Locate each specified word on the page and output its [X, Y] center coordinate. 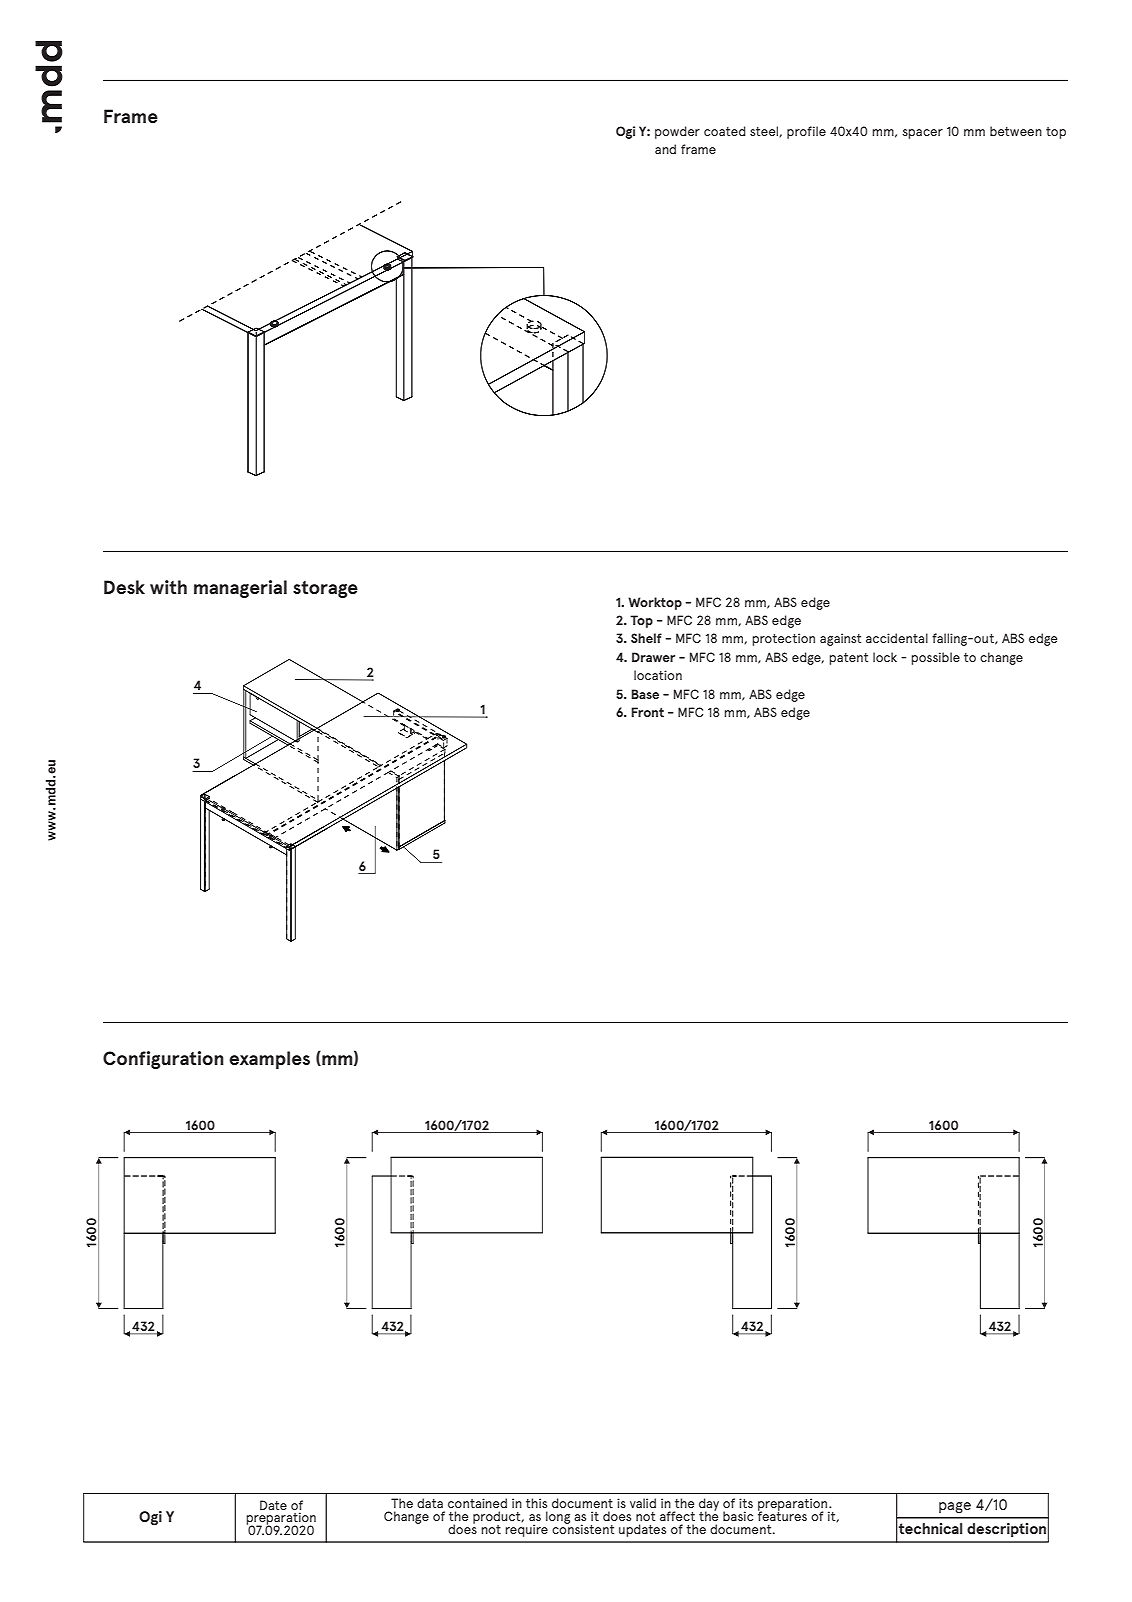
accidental [897, 638]
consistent [583, 1528]
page [955, 1507]
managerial [240, 589]
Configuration [163, 1060]
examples [269, 1060]
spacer [922, 134]
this [536, 1503]
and [665, 149]
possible [935, 658]
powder [677, 132]
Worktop [655, 603]
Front [647, 712]
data [430, 1503]
